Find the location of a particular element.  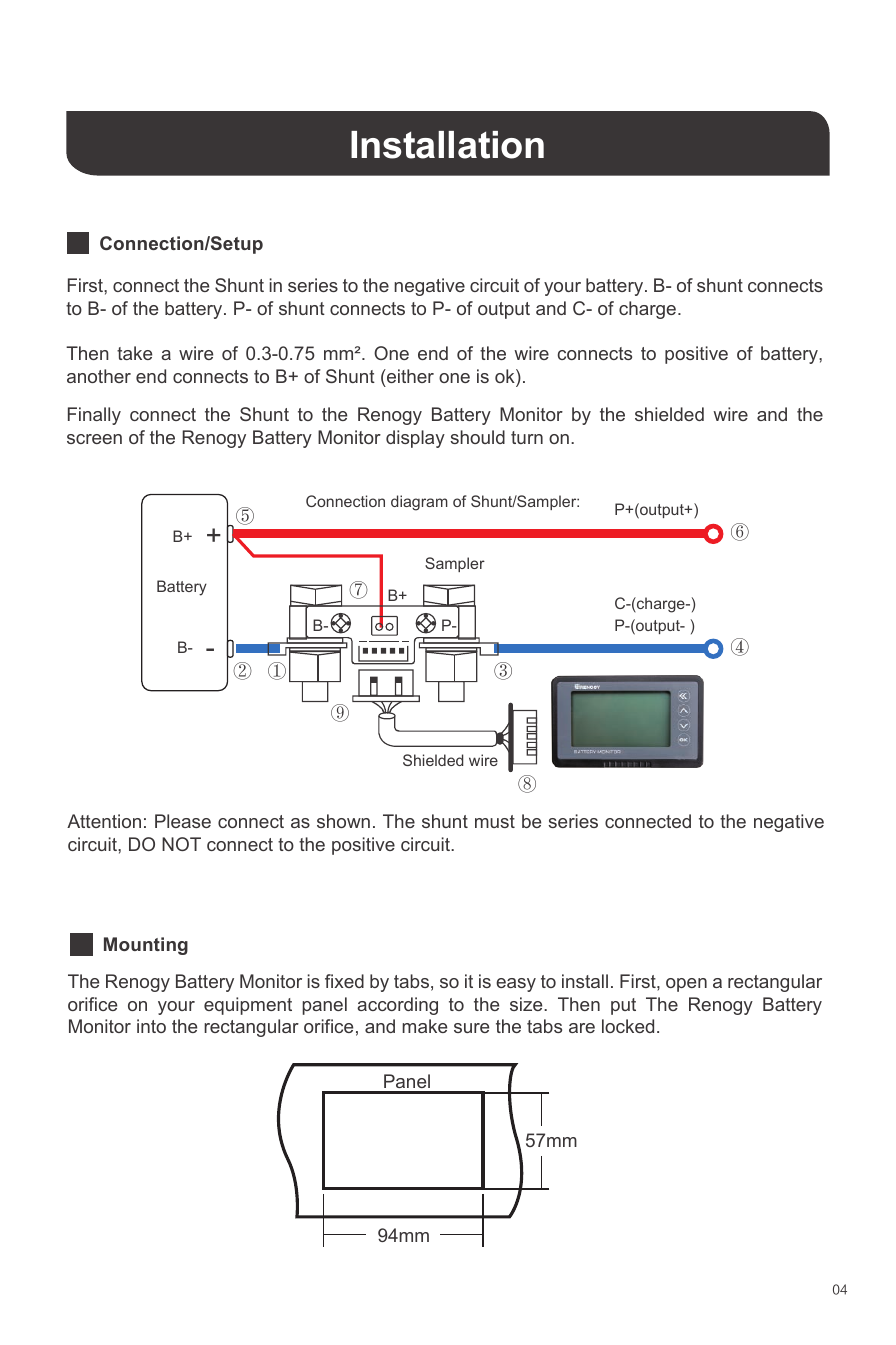

according is located at coordinates (397, 1006).
